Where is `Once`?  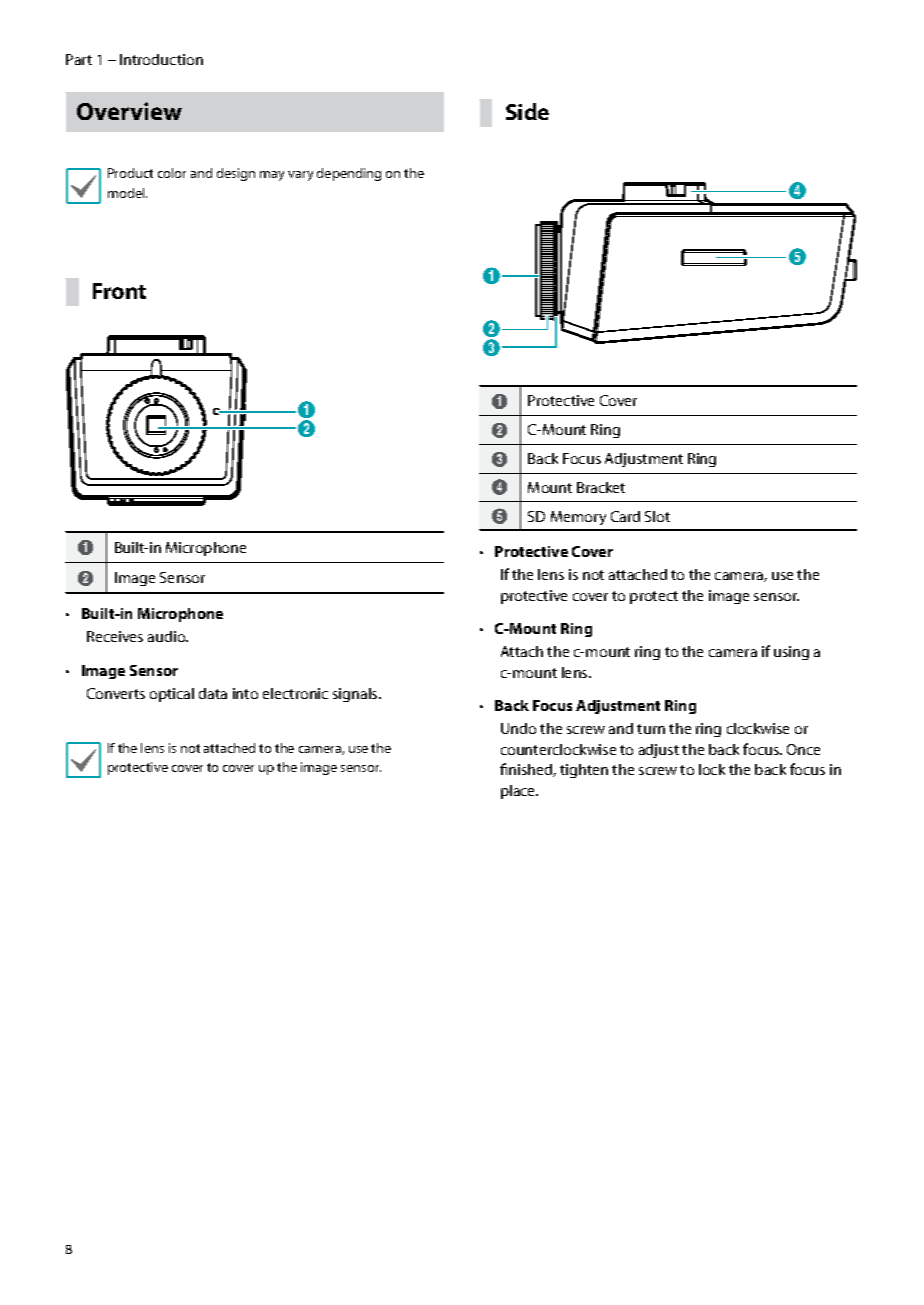
Once is located at coordinates (803, 749).
